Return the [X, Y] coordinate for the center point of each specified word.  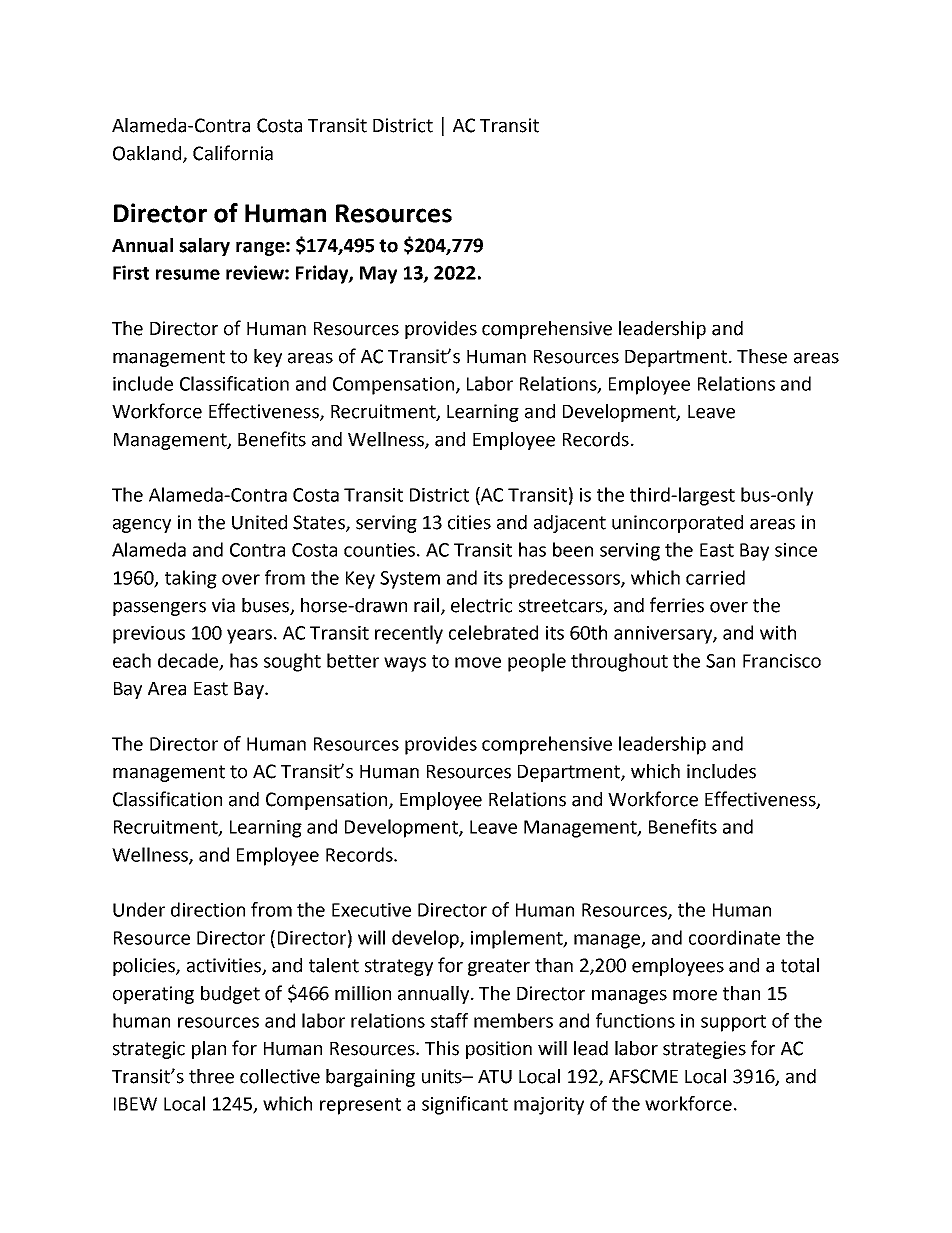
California [233, 153]
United [259, 522]
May [378, 275]
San [720, 661]
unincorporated [677, 524]
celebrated [493, 632]
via [223, 605]
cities [469, 522]
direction [208, 909]
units [443, 1076]
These [762, 356]
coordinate [734, 937]
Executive [371, 910]
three [211, 1076]
